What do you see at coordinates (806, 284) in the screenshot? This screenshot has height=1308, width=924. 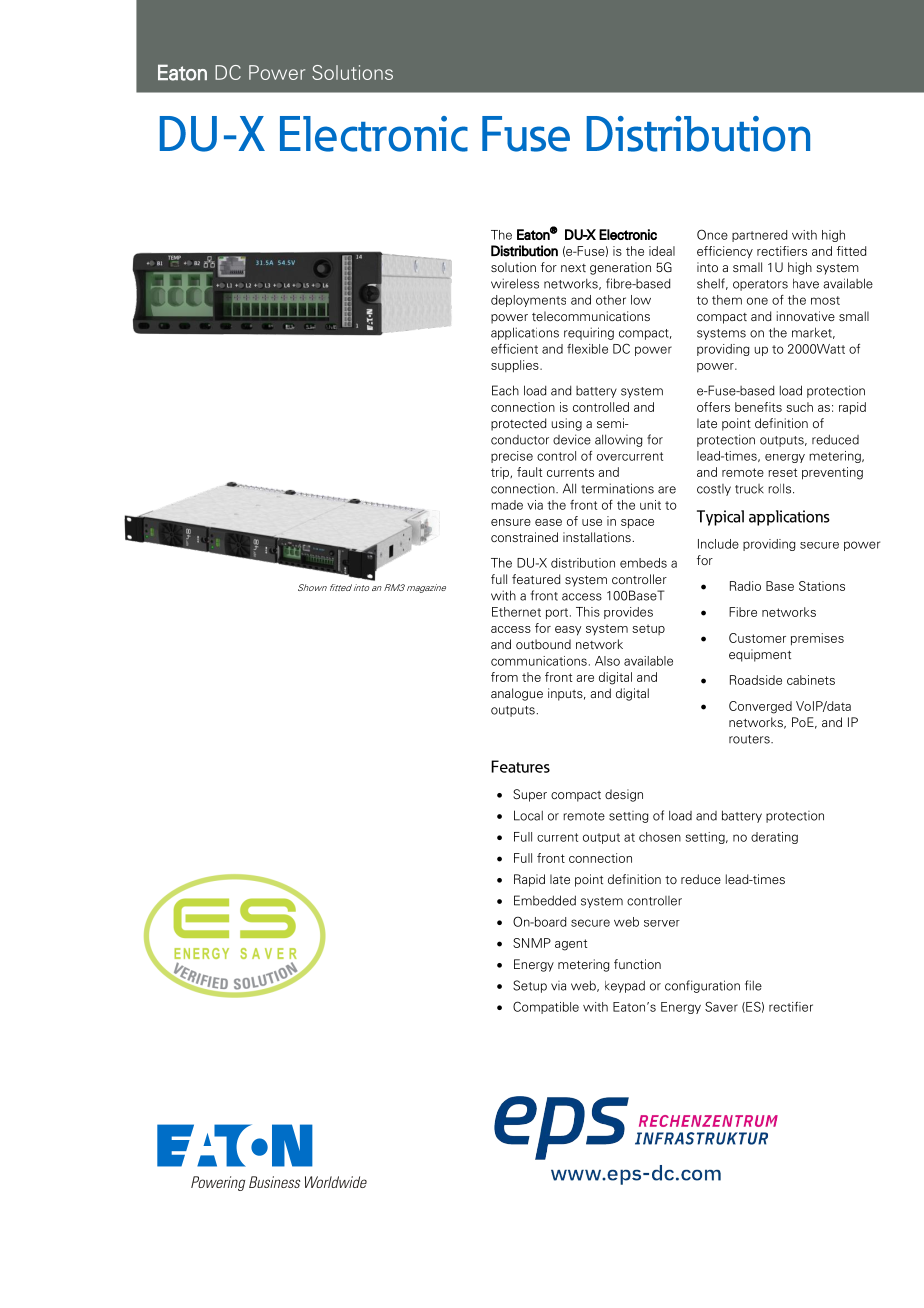 I see `have` at bounding box center [806, 284].
